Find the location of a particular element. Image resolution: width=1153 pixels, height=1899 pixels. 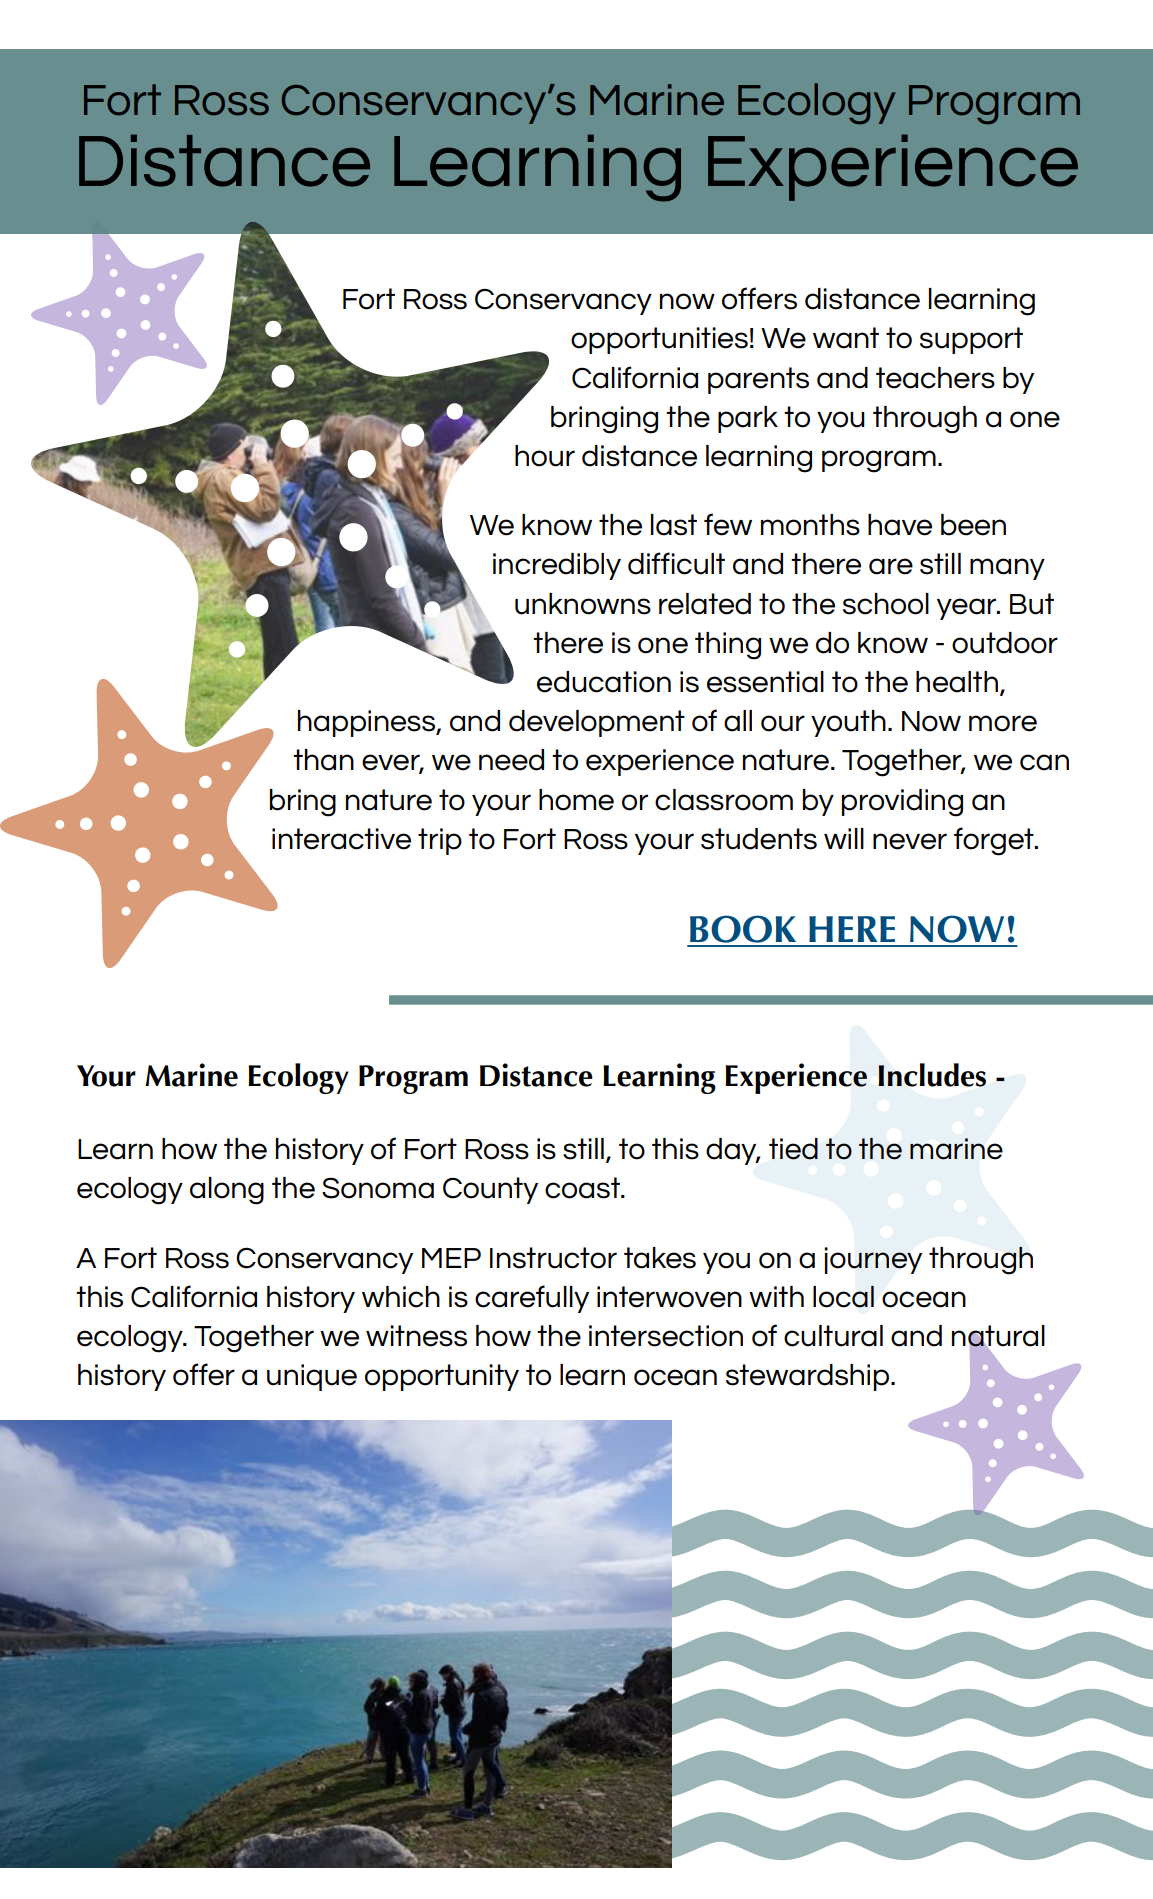

intersection is located at coordinates (666, 1336).
